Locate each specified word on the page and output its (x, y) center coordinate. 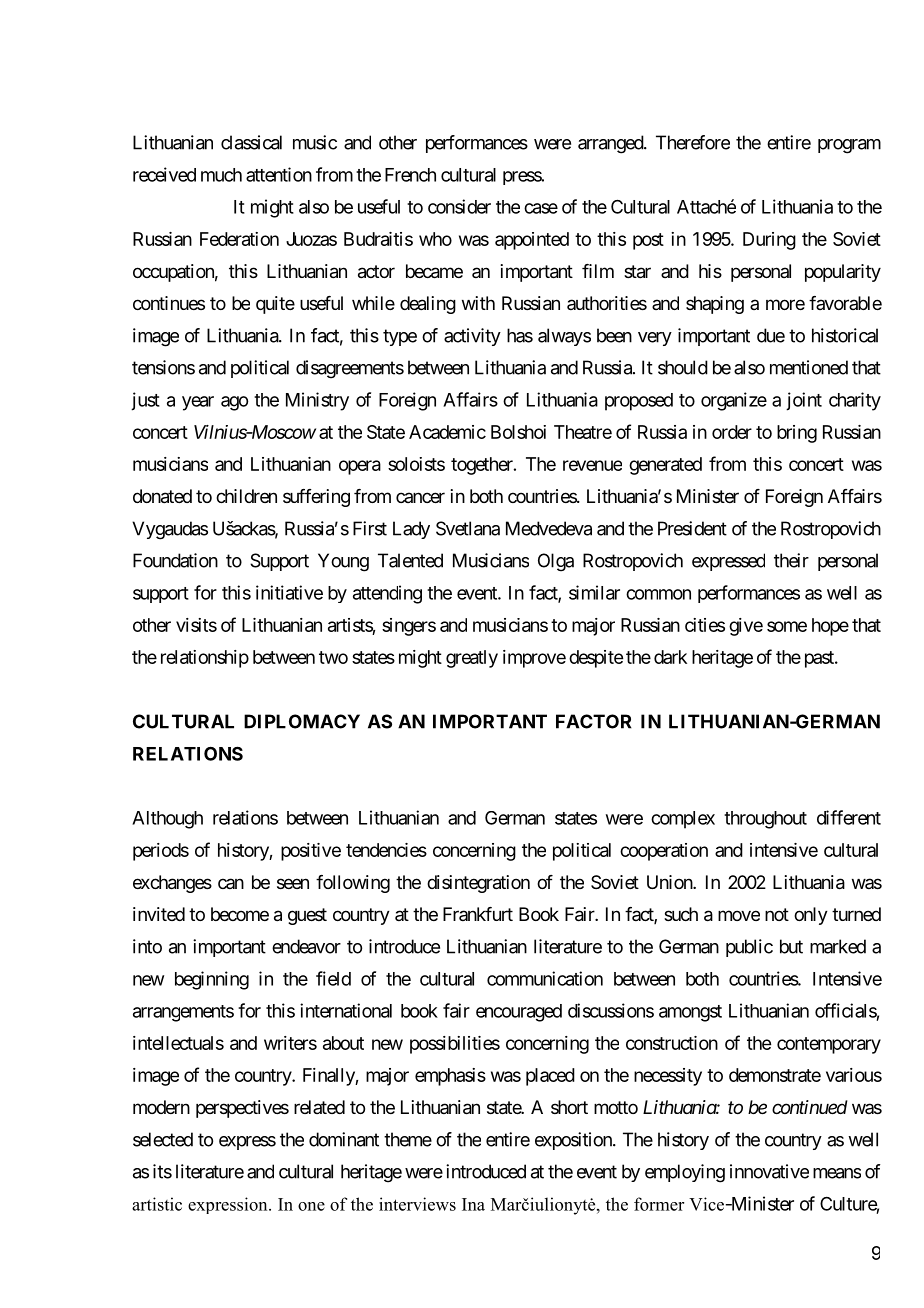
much (221, 175)
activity (472, 337)
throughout (765, 820)
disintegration (478, 884)
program (849, 146)
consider (459, 206)
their (791, 560)
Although (167, 820)
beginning (212, 980)
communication (545, 978)
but (791, 946)
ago (234, 403)
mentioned (809, 367)
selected (163, 1139)
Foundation (175, 560)
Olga (556, 562)
